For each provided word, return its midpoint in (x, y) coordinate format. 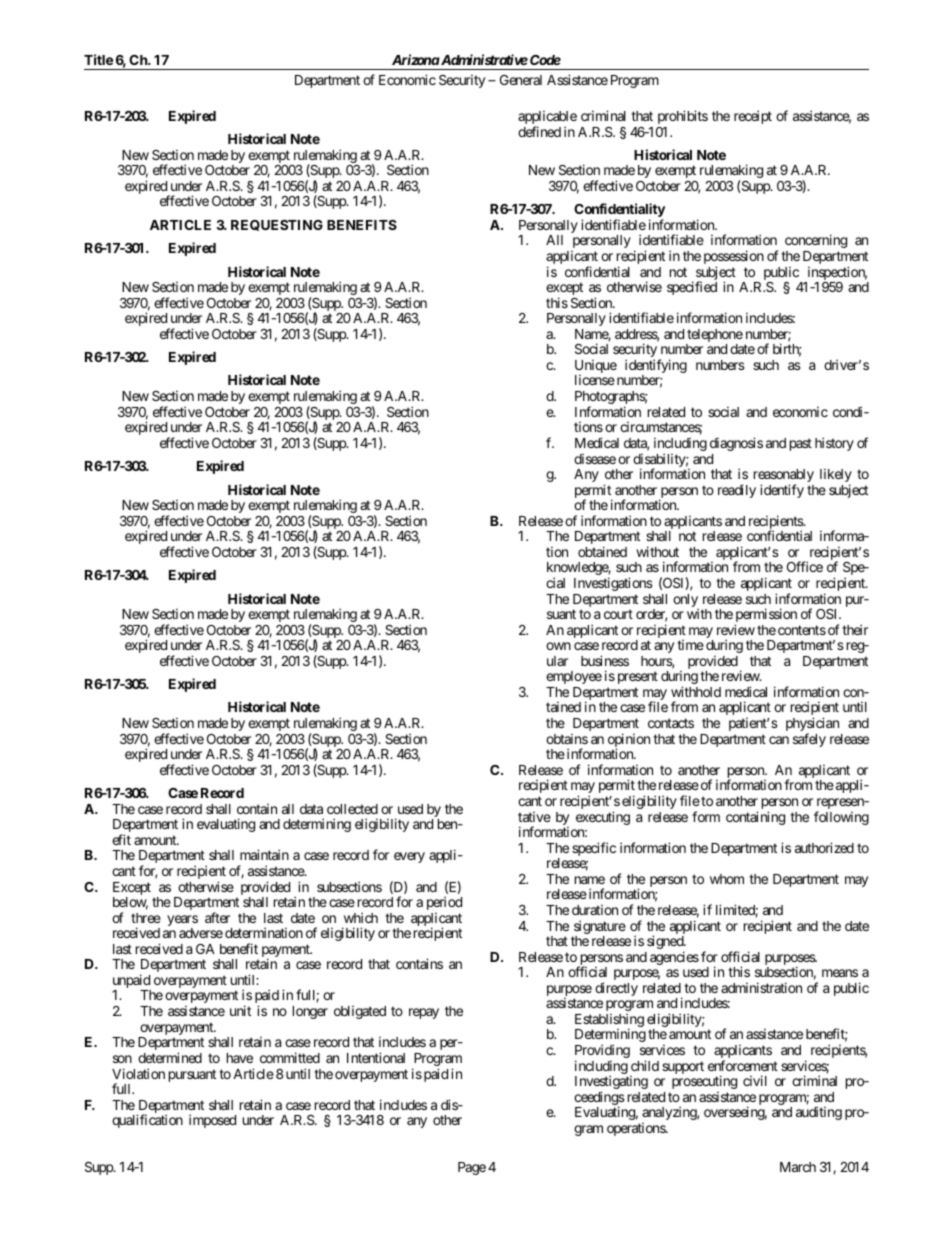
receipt (753, 117)
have (240, 1058)
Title (98, 59)
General (521, 80)
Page (472, 1168)
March (798, 1167)
